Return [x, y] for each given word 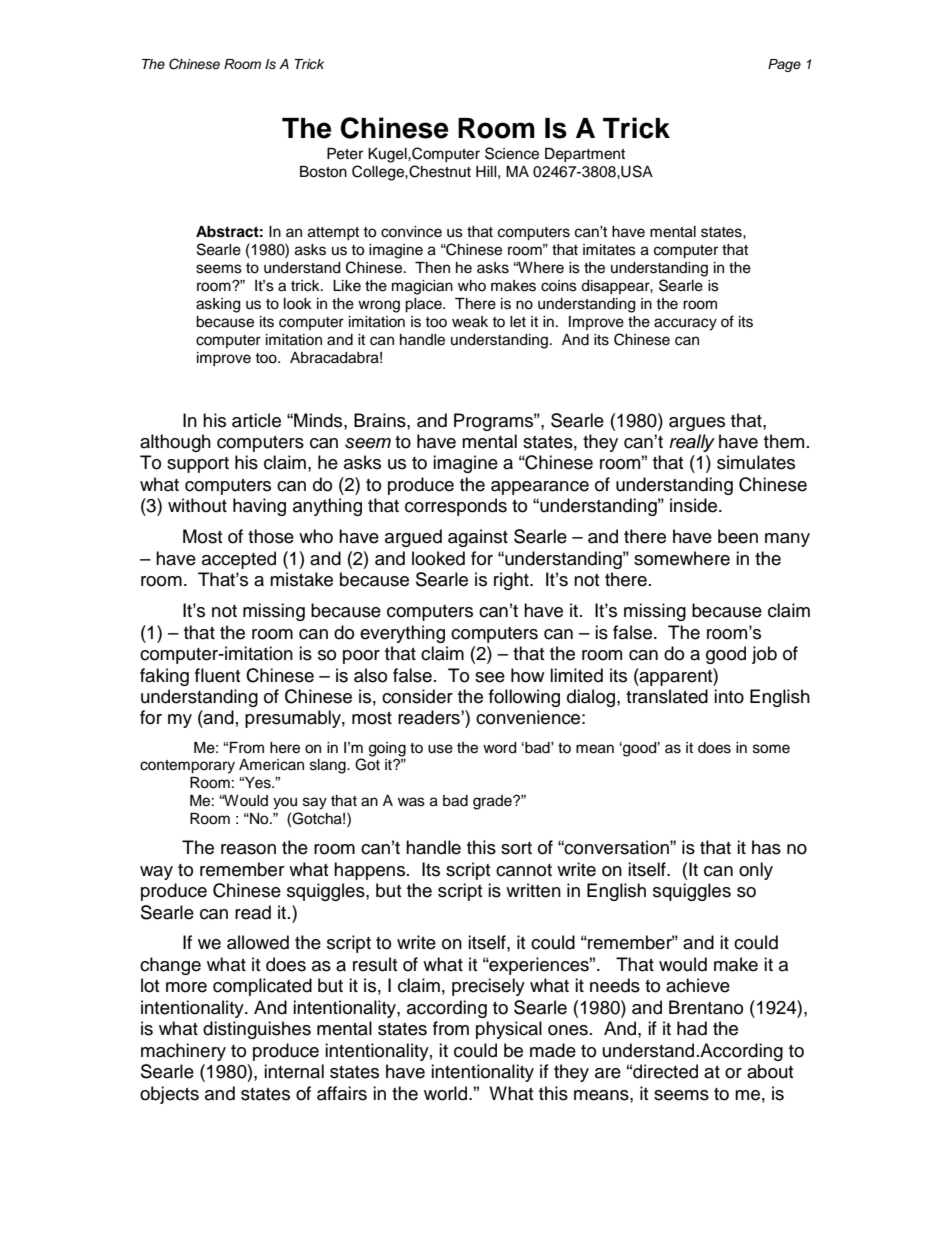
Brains [381, 420]
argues [697, 424]
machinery [183, 1052]
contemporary [187, 767]
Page [784, 65]
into [729, 696]
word [499, 748]
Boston [323, 172]
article [256, 420]
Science [512, 153]
